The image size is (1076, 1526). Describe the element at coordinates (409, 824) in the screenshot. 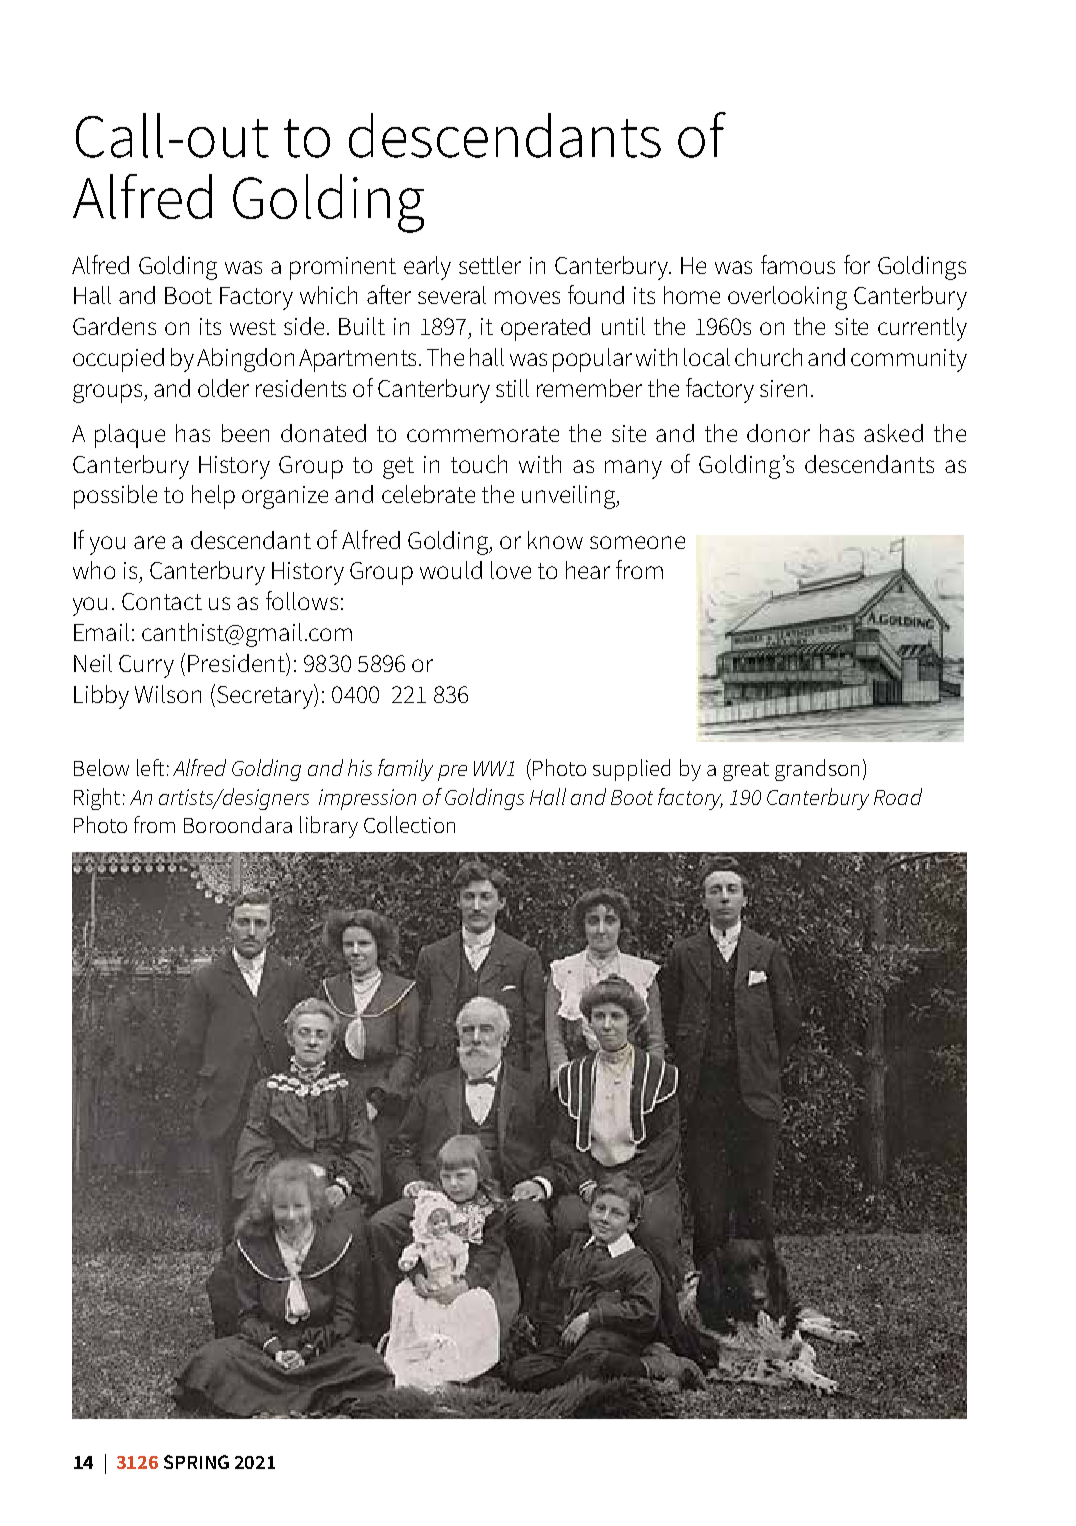

I see `Collection` at that location.
